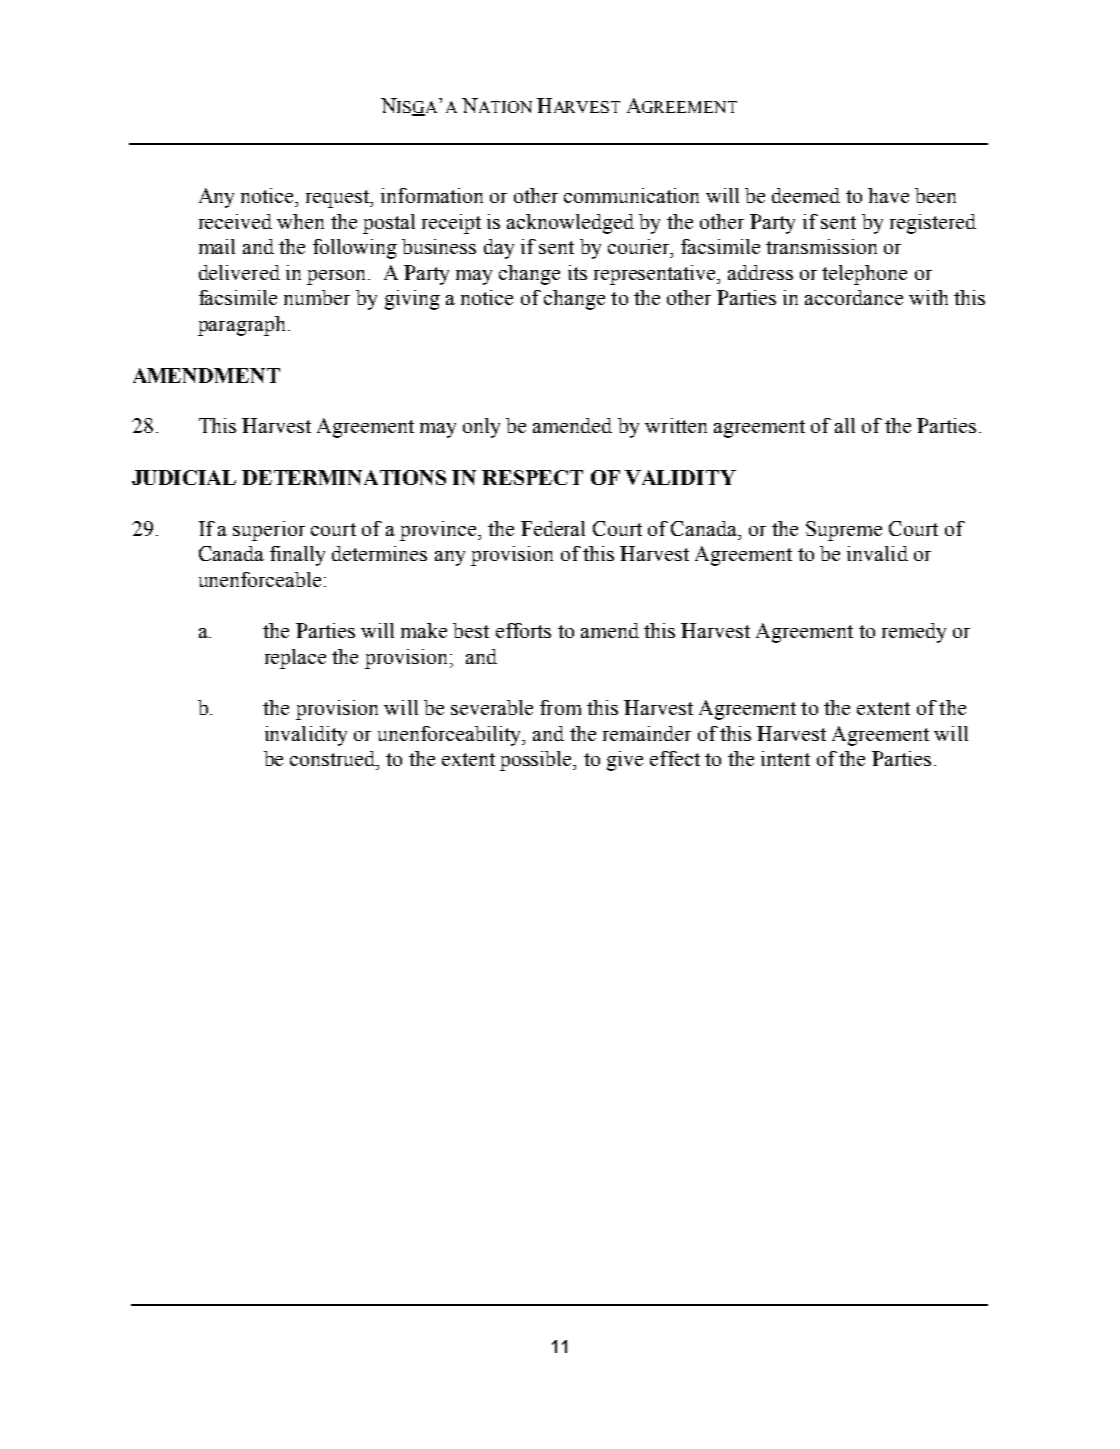 The width and height of the image is (1120, 1449). I want to click on RESPECT, so click(532, 477).
